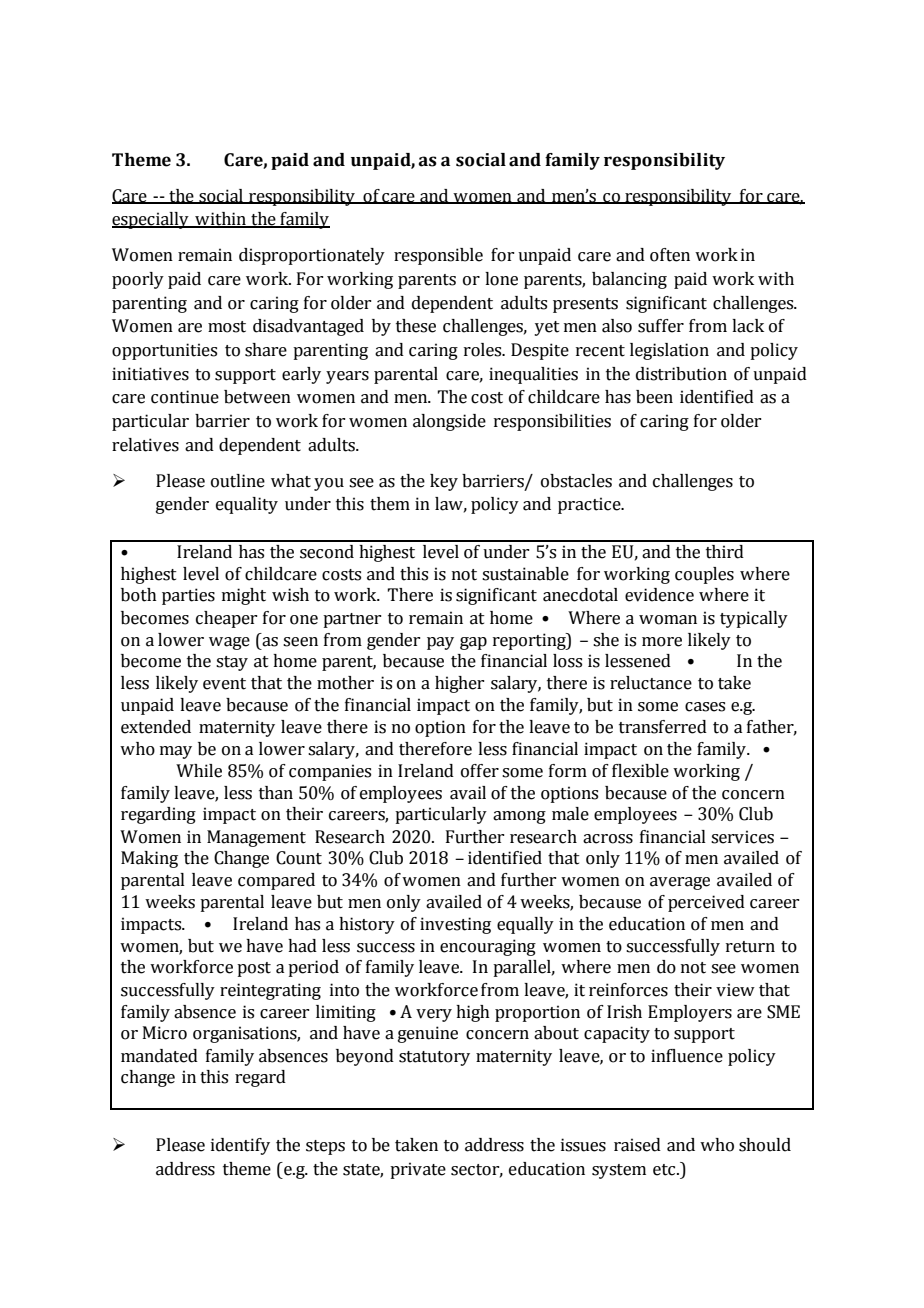  Describe the element at coordinates (240, 1146) in the screenshot. I see `identify` at that location.
